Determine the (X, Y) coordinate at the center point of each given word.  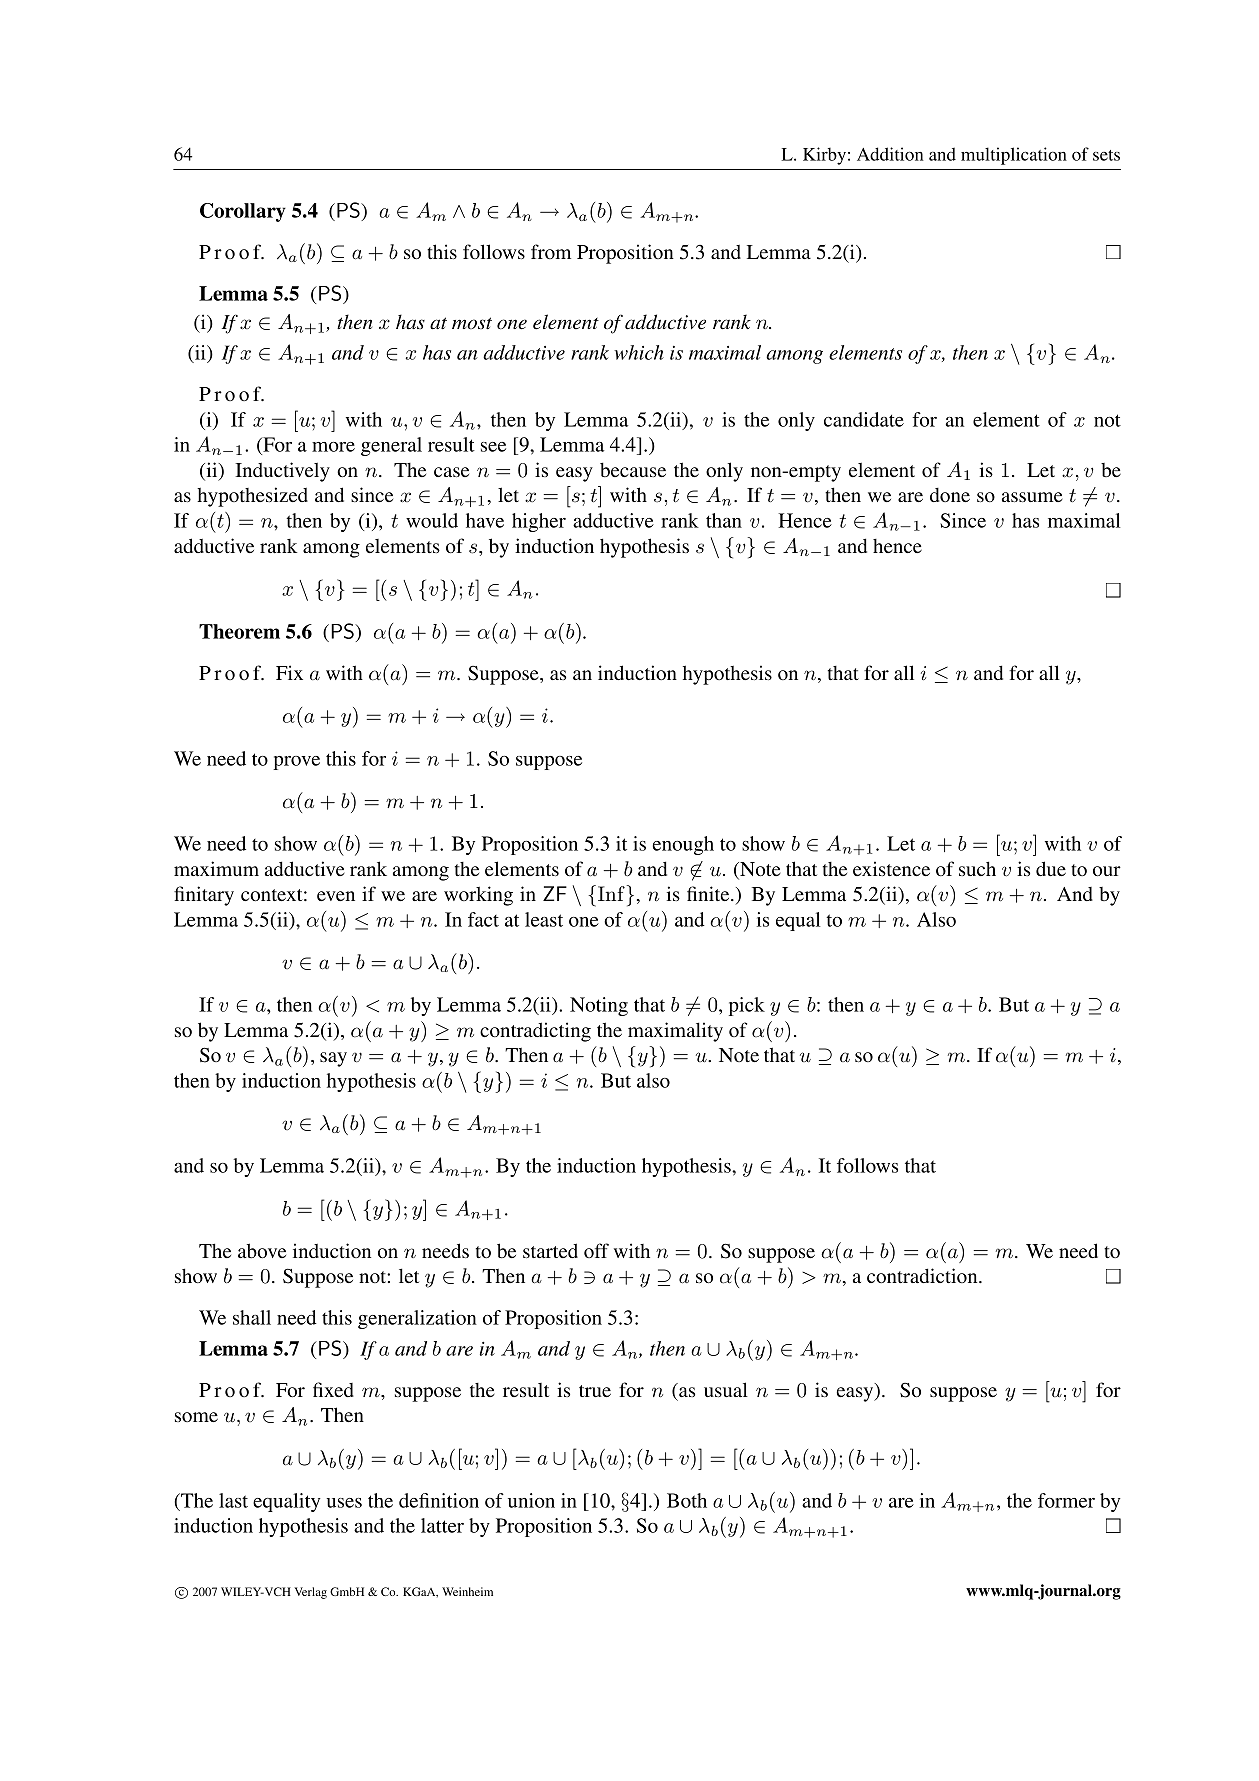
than (724, 520)
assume (1032, 497)
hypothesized (252, 497)
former (1066, 1500)
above (262, 1250)
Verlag (310, 1593)
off (596, 1250)
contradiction (923, 1275)
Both (687, 1500)
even (336, 896)
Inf (611, 893)
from (551, 251)
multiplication (1014, 156)
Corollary (243, 212)
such (977, 868)
